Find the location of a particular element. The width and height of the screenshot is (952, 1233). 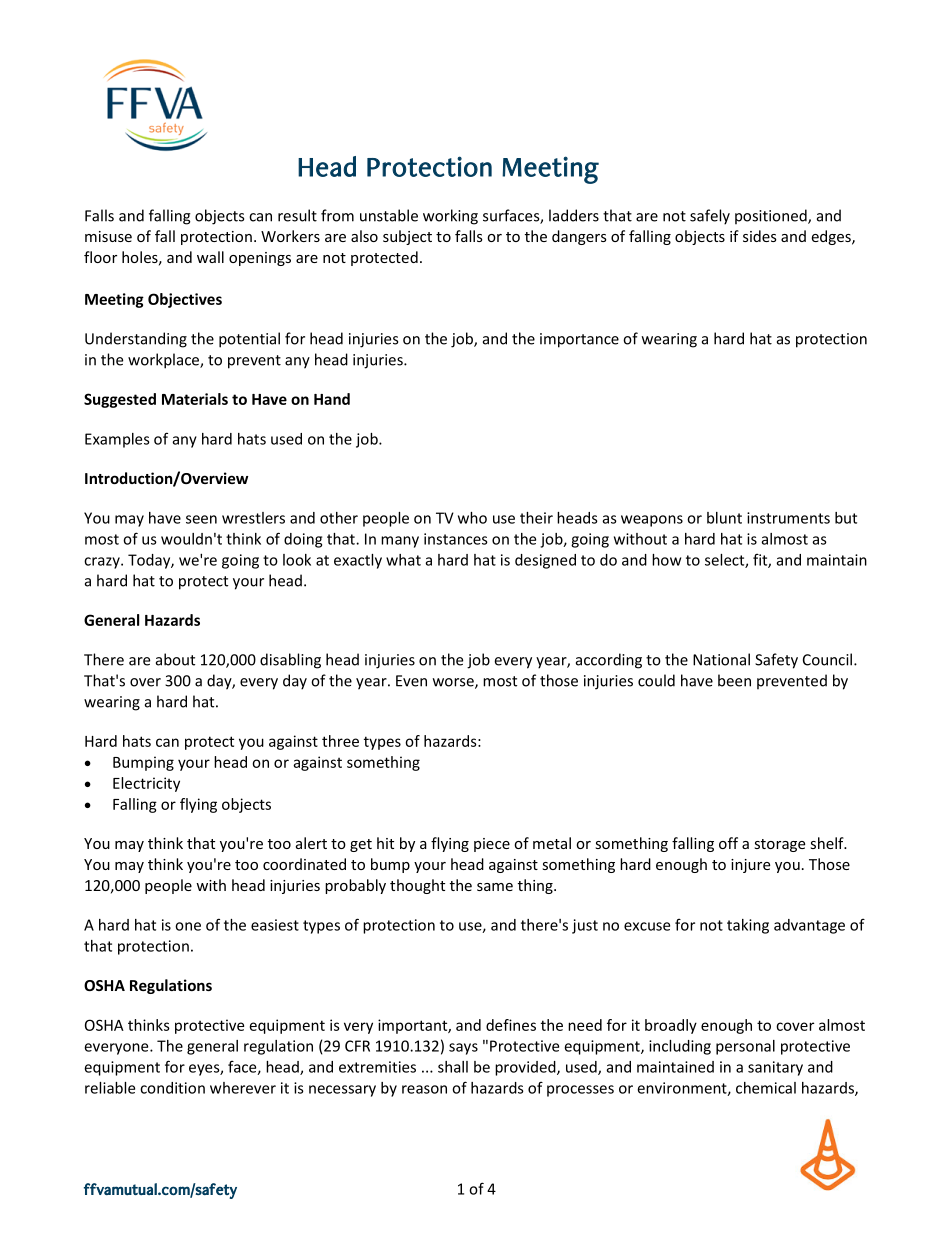

sanitary is located at coordinates (775, 1068).
